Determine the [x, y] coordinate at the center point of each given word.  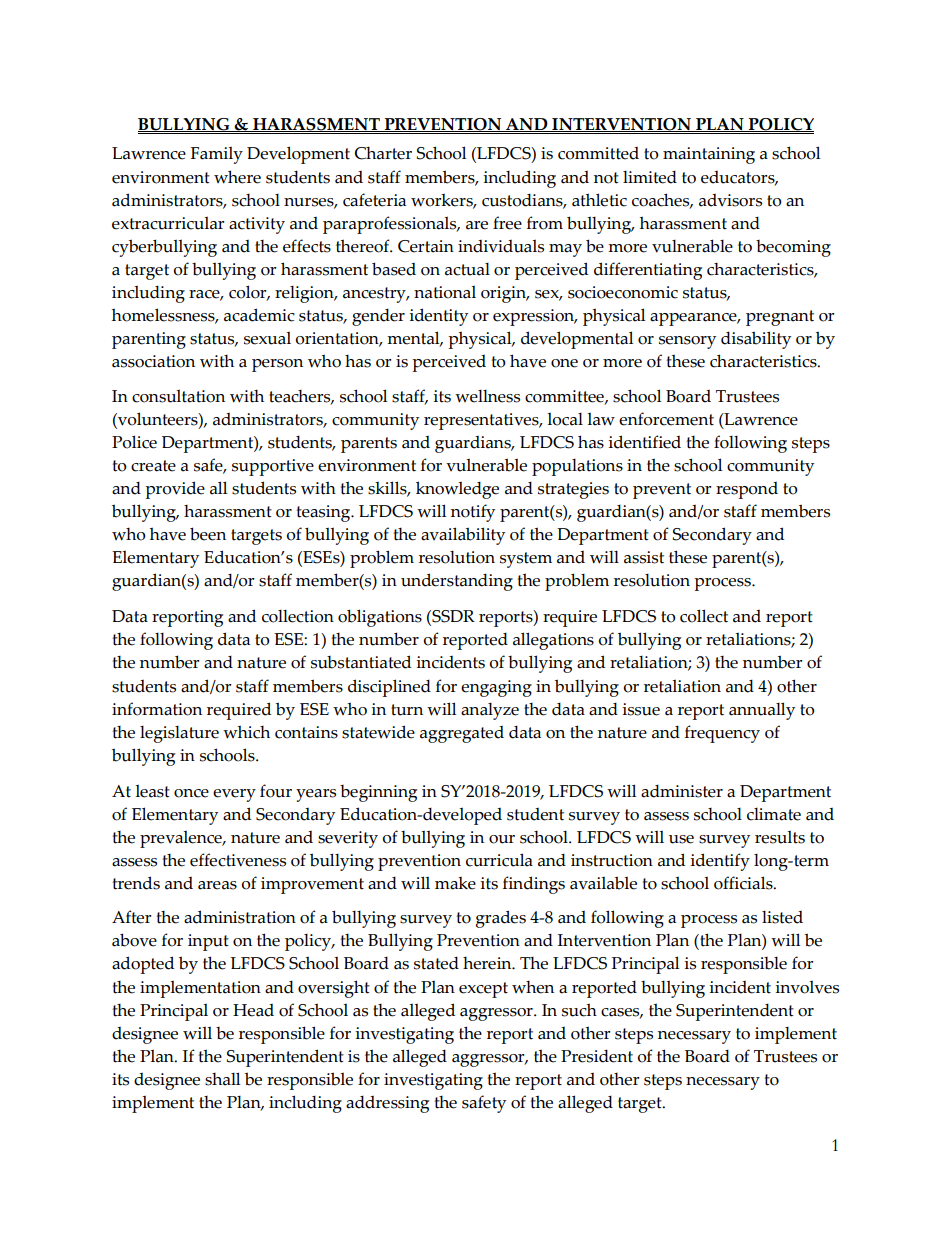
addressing [387, 1104]
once [191, 793]
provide [175, 490]
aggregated [462, 734]
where [237, 177]
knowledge [457, 490]
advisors [730, 200]
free [507, 223]
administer [682, 791]
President [597, 1056]
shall [222, 1079]
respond [747, 490]
